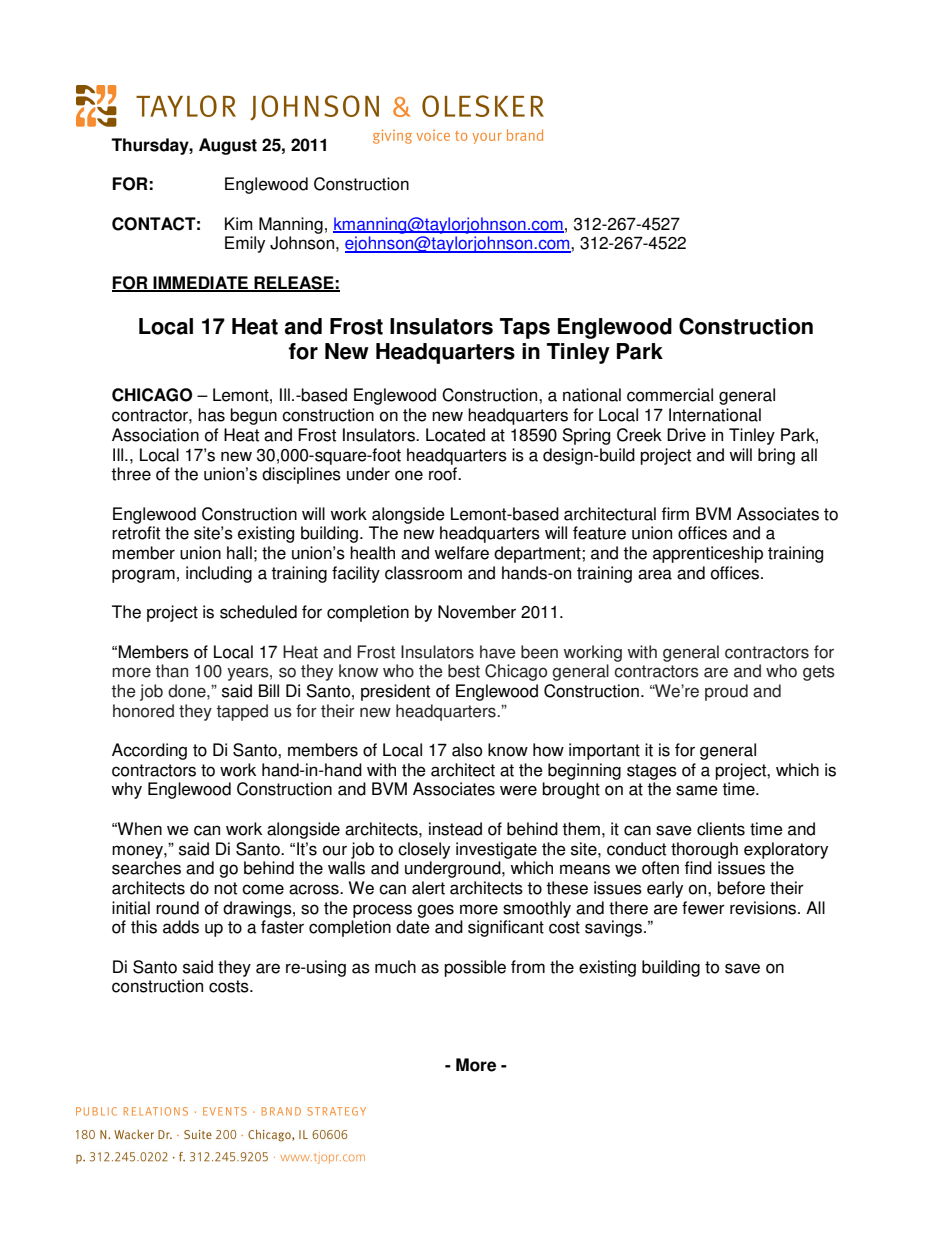  I want to click on August, so click(228, 146).
